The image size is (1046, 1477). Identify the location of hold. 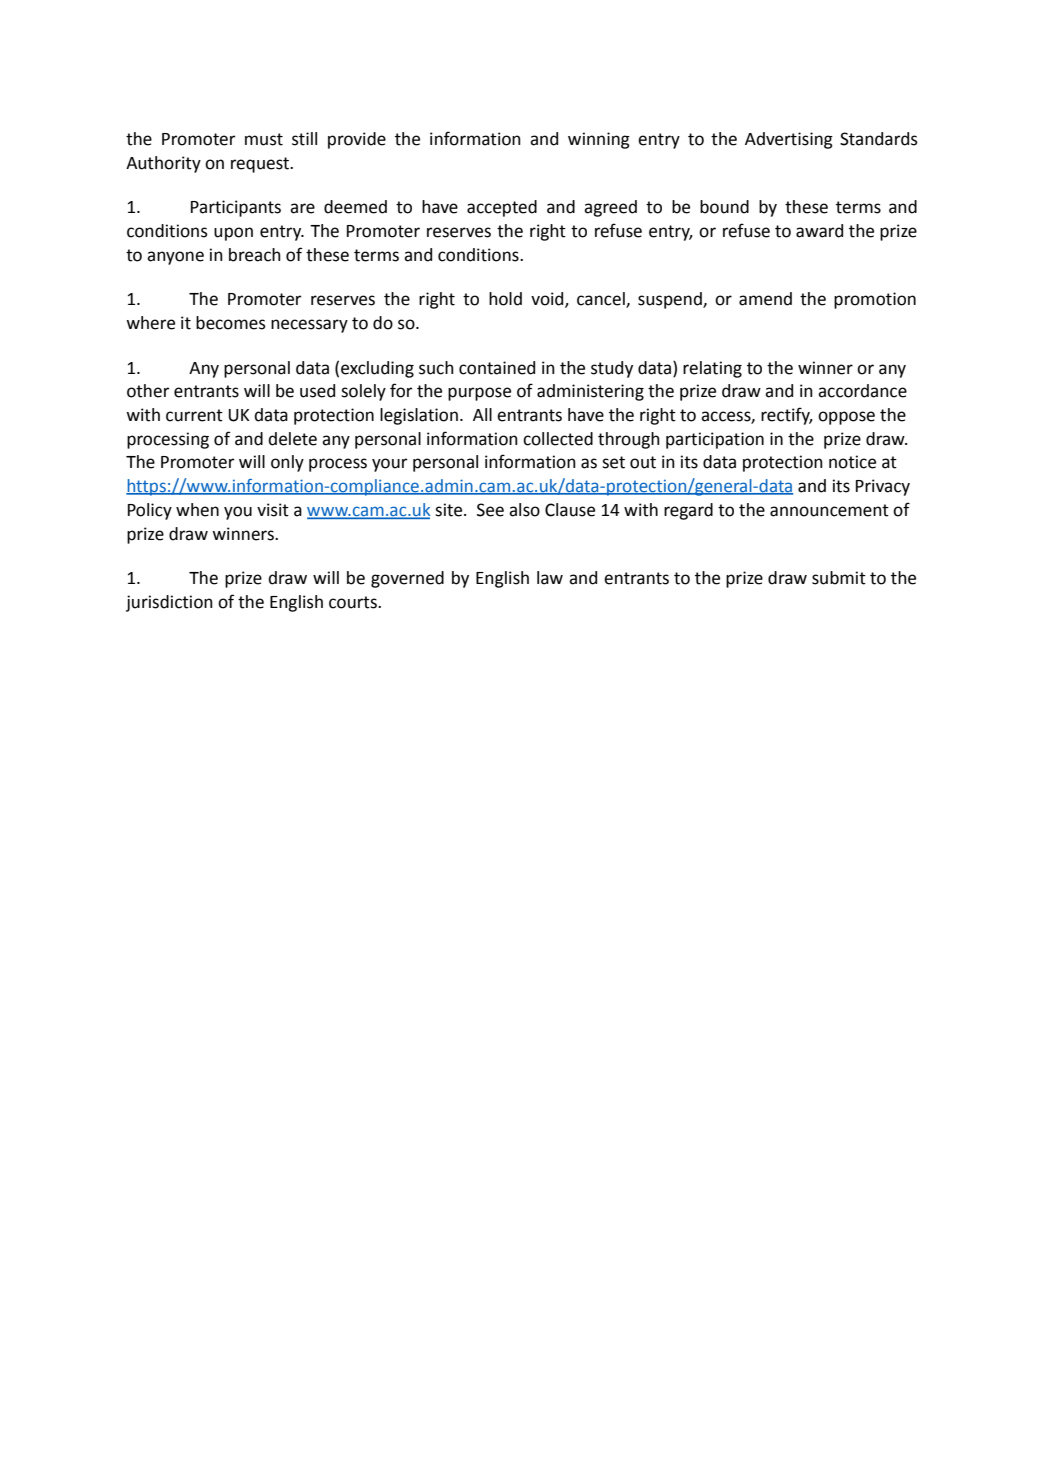
(505, 299).
